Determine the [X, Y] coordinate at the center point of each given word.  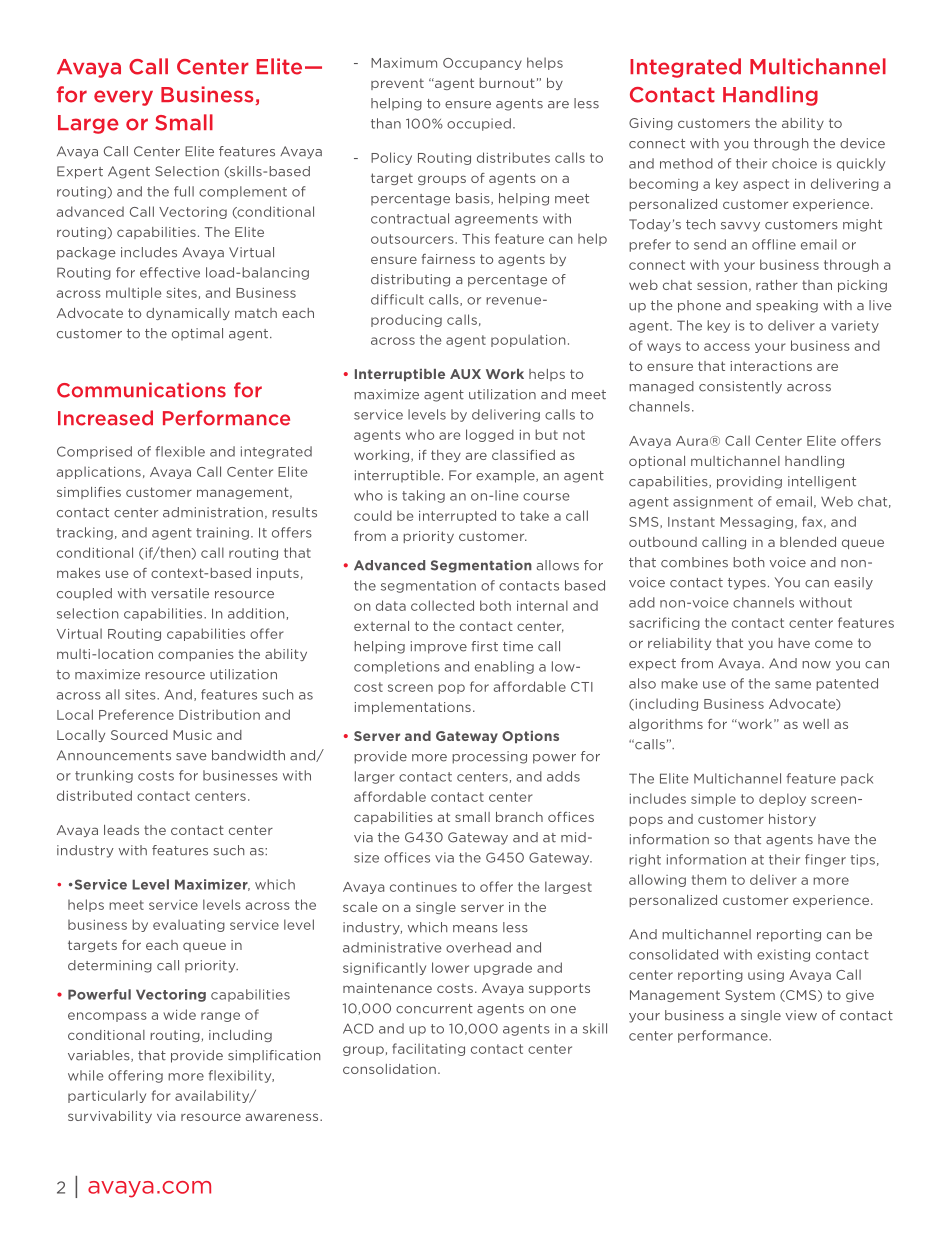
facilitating [428, 1049]
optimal [197, 334]
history [792, 820]
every [123, 98]
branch [519, 817]
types [747, 584]
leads [121, 830]
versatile [180, 593]
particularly [107, 1096]
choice [794, 163]
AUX [465, 374]
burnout [507, 83]
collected [442, 605]
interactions [771, 366]
